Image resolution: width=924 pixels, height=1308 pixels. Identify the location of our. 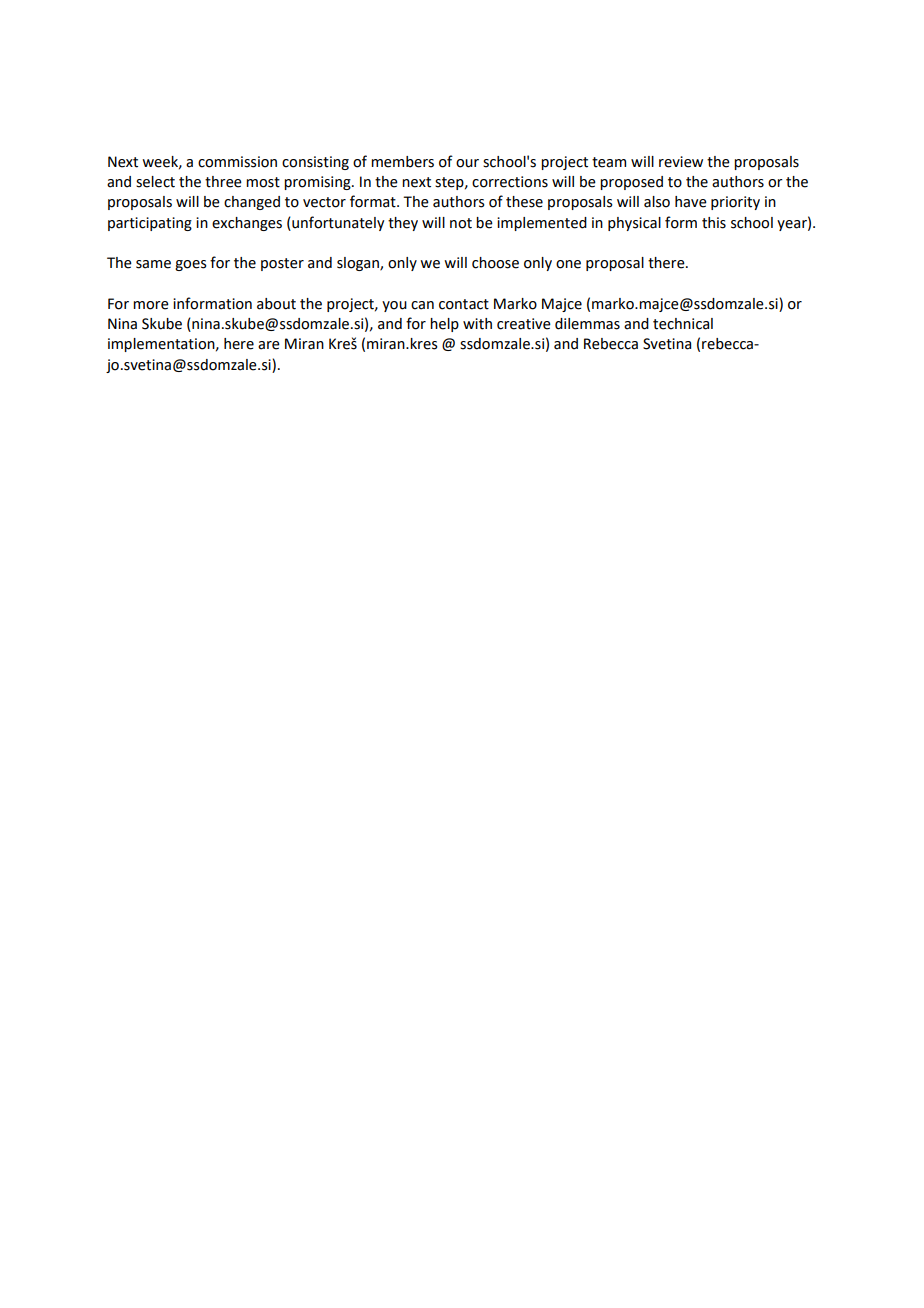
(467, 163).
